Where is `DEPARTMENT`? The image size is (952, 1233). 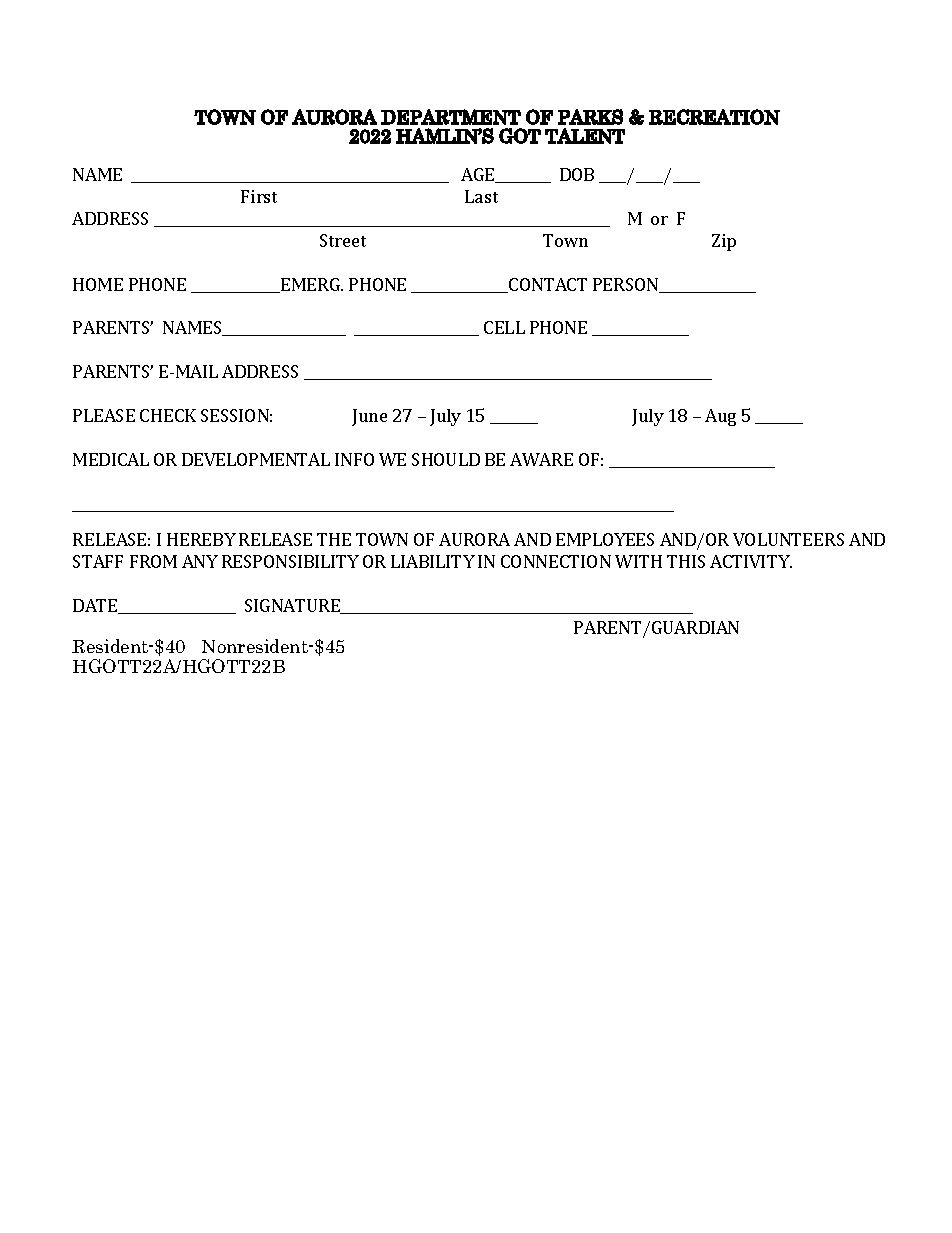
DEPARTMENT is located at coordinates (451, 117).
